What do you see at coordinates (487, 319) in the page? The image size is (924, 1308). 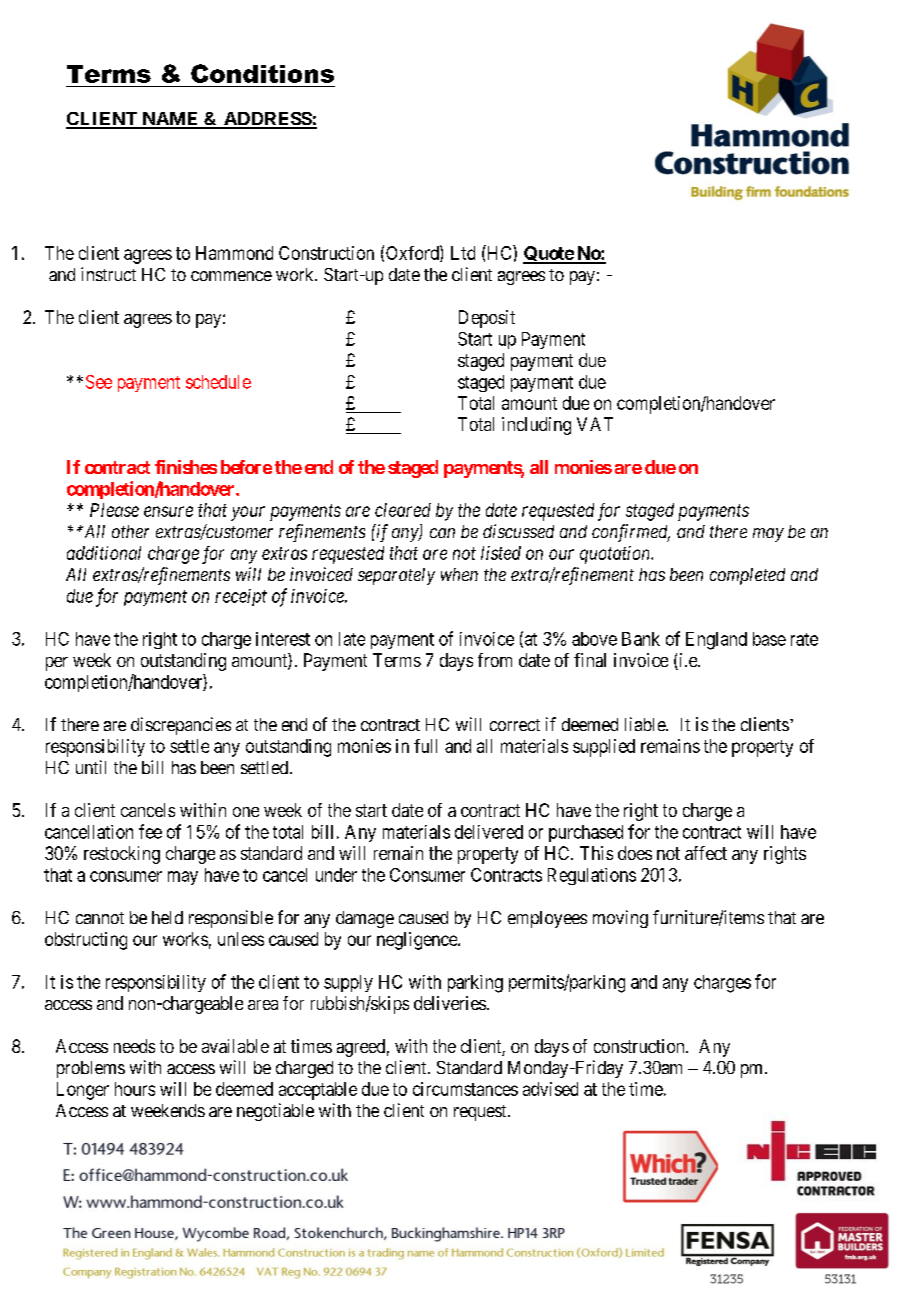 I see `Deposit` at bounding box center [487, 319].
